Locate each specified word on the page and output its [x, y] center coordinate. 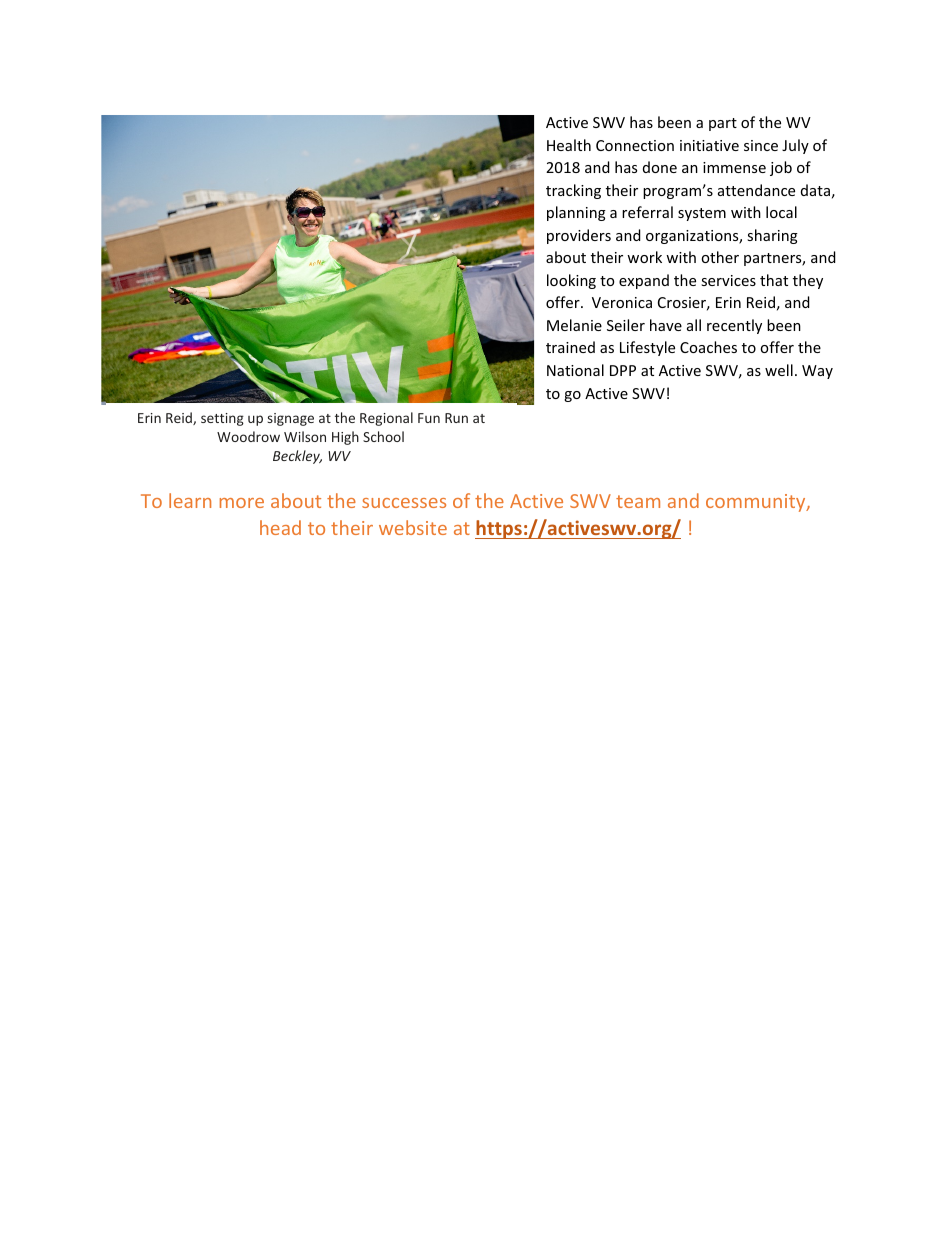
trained [570, 347]
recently [734, 326]
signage [291, 419]
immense [734, 167]
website [413, 527]
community [757, 503]
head [280, 527]
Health [569, 145]
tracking [573, 191]
